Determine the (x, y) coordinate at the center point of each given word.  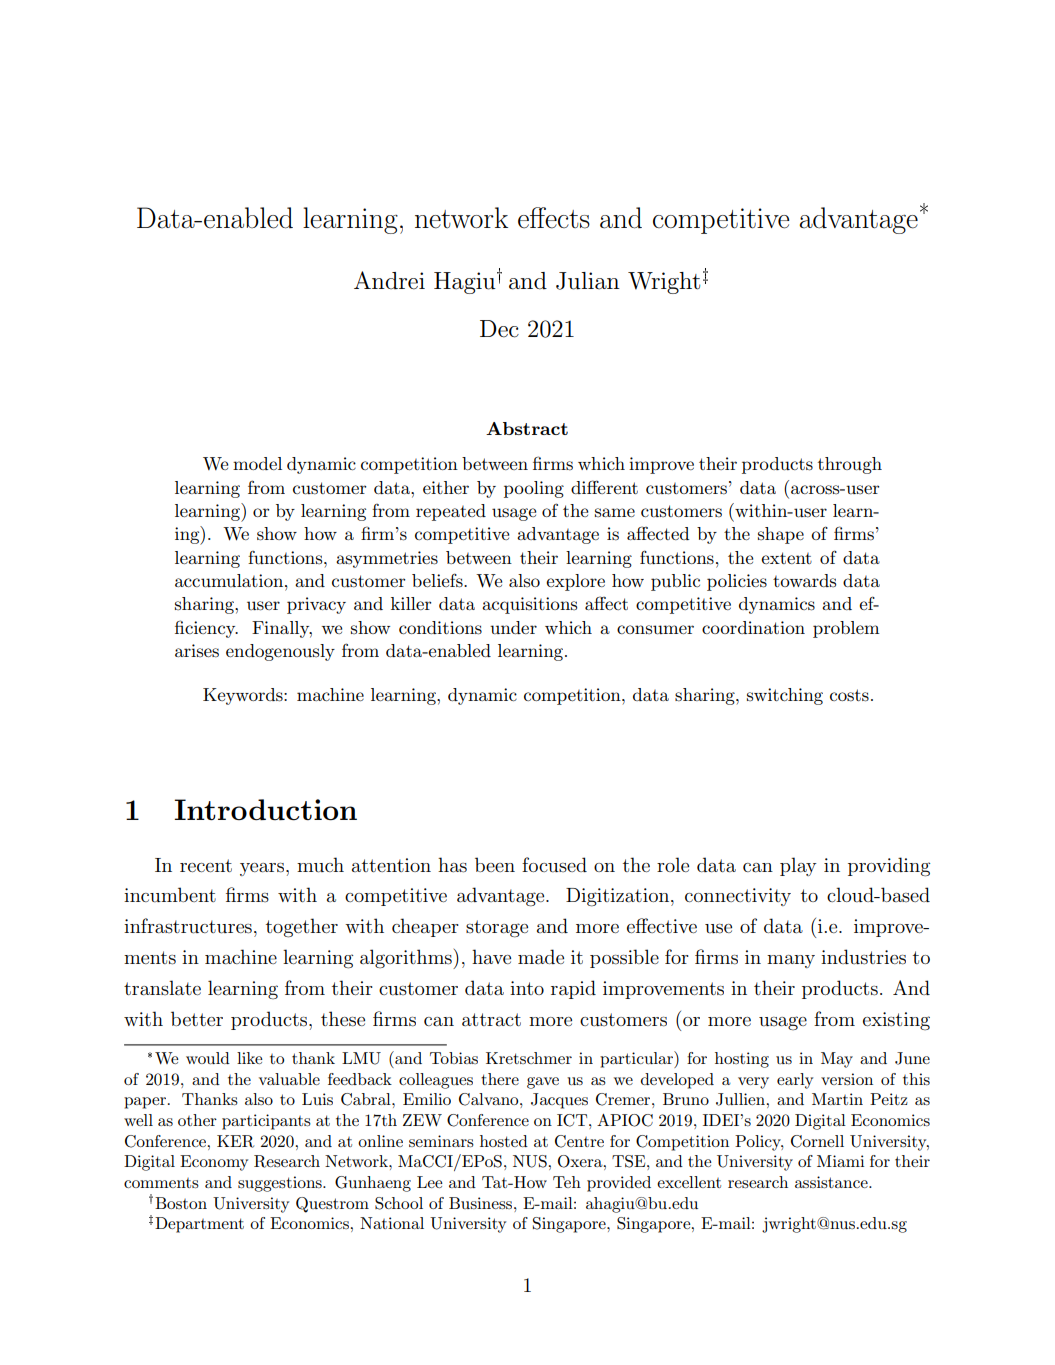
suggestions (281, 1184)
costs (849, 695)
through (850, 465)
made (541, 956)
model (257, 463)
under (513, 627)
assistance (832, 1182)
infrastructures (188, 926)
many (791, 961)
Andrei (389, 280)
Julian (588, 281)
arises (197, 651)
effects (554, 218)
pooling (534, 489)
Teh (567, 1182)
